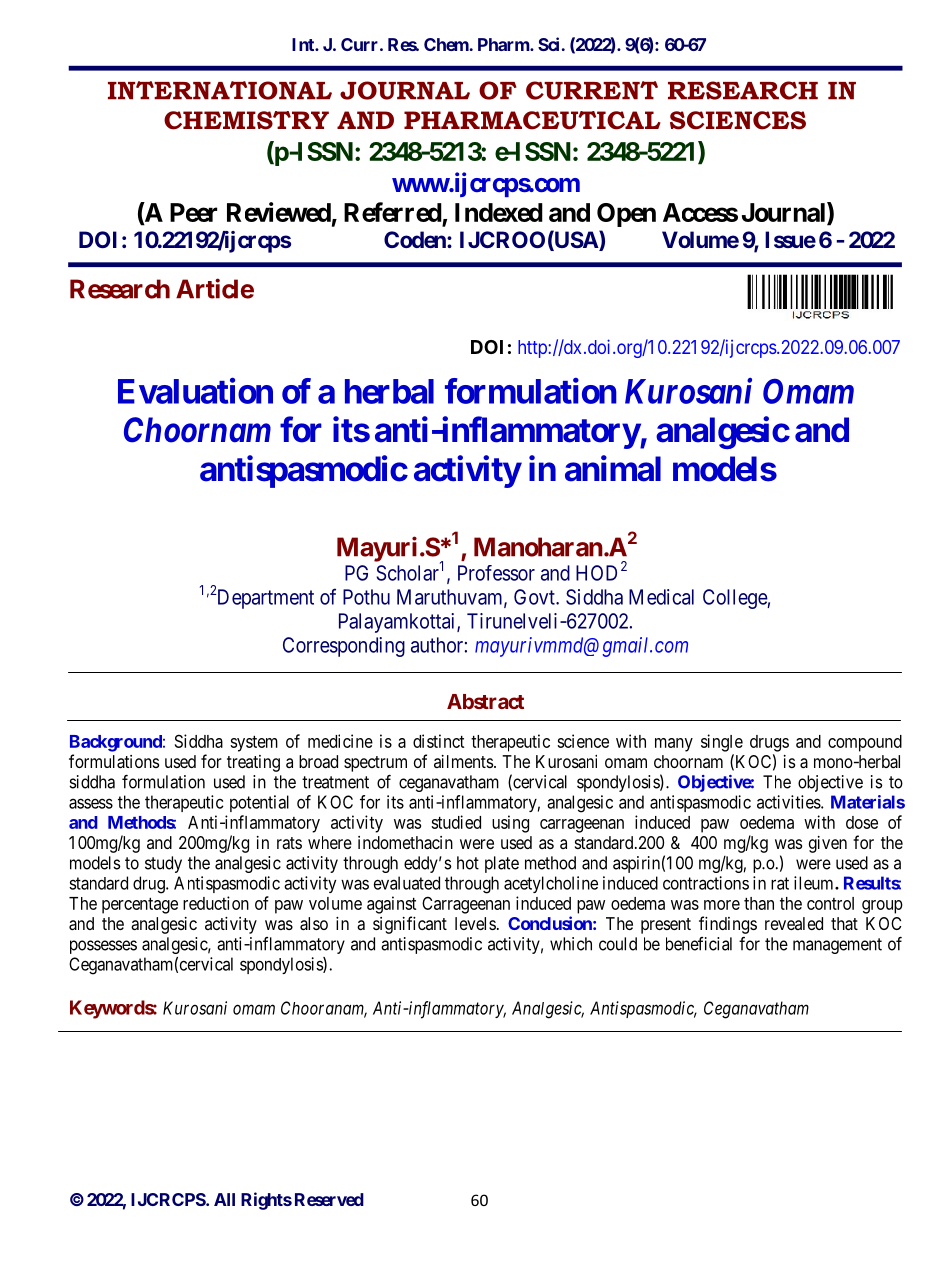 Image resolution: width=952 pixels, height=1268 pixels. What do you see at coordinates (220, 90) in the page?
I see `INTERNATIONAL` at bounding box center [220, 90].
